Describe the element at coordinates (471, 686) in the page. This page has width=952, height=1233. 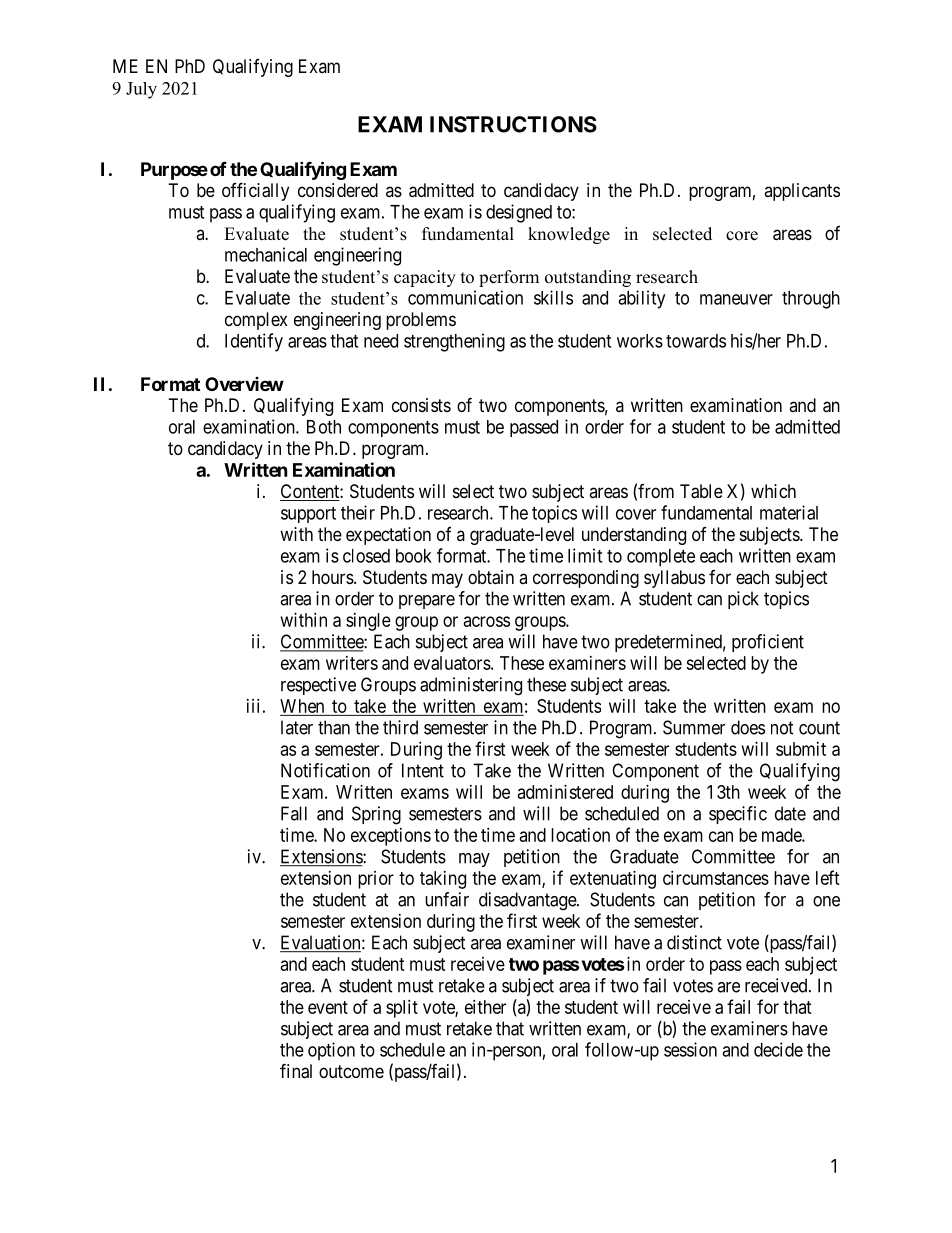
I see `administering` at that location.
